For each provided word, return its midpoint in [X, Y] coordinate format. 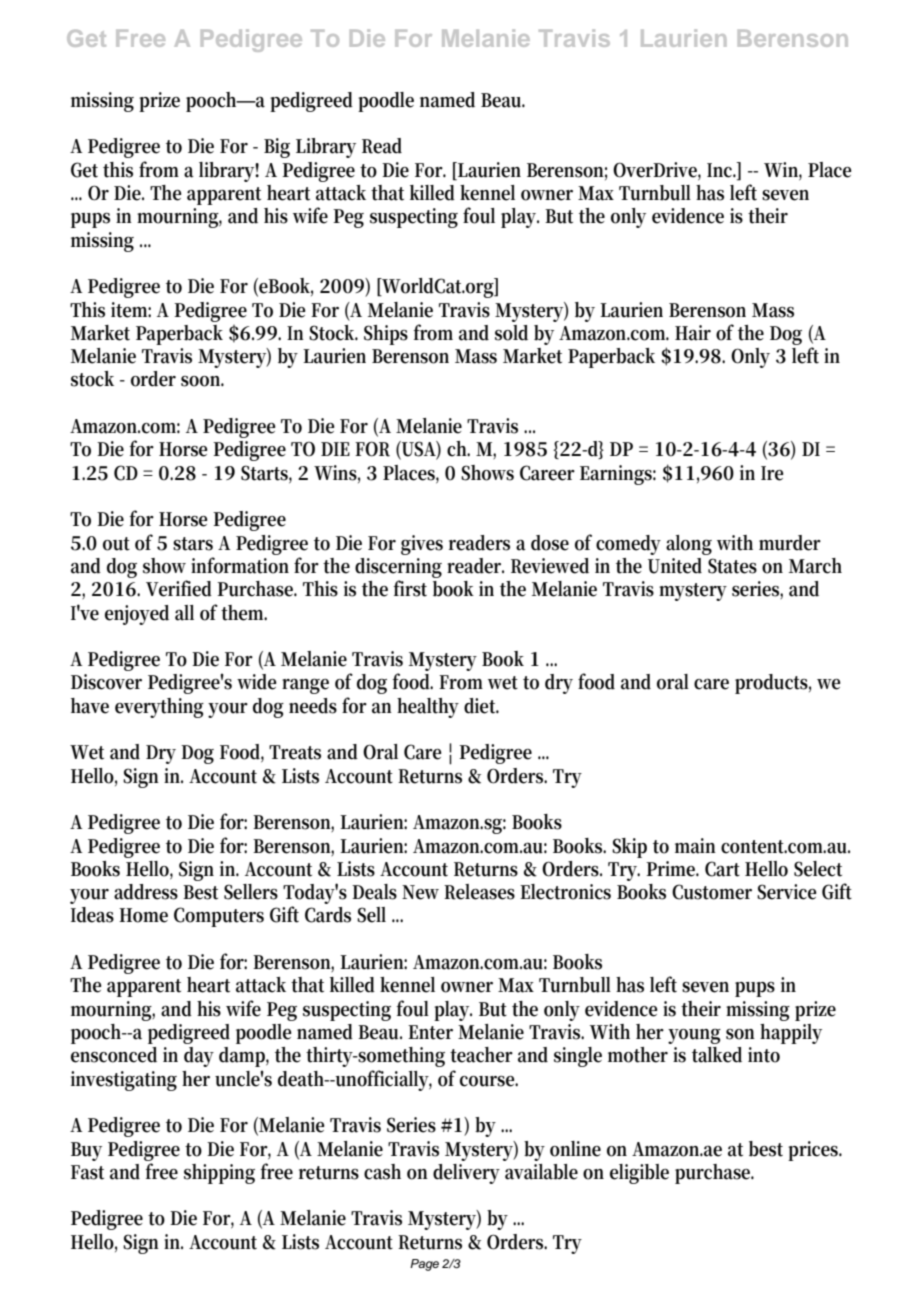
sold [511, 333]
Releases [479, 892]
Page [424, 1265]
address [146, 892]
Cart [722, 869]
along [689, 545]
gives [422, 545]
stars [193, 544]
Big [277, 148]
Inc [721, 170]
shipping [219, 1174]
